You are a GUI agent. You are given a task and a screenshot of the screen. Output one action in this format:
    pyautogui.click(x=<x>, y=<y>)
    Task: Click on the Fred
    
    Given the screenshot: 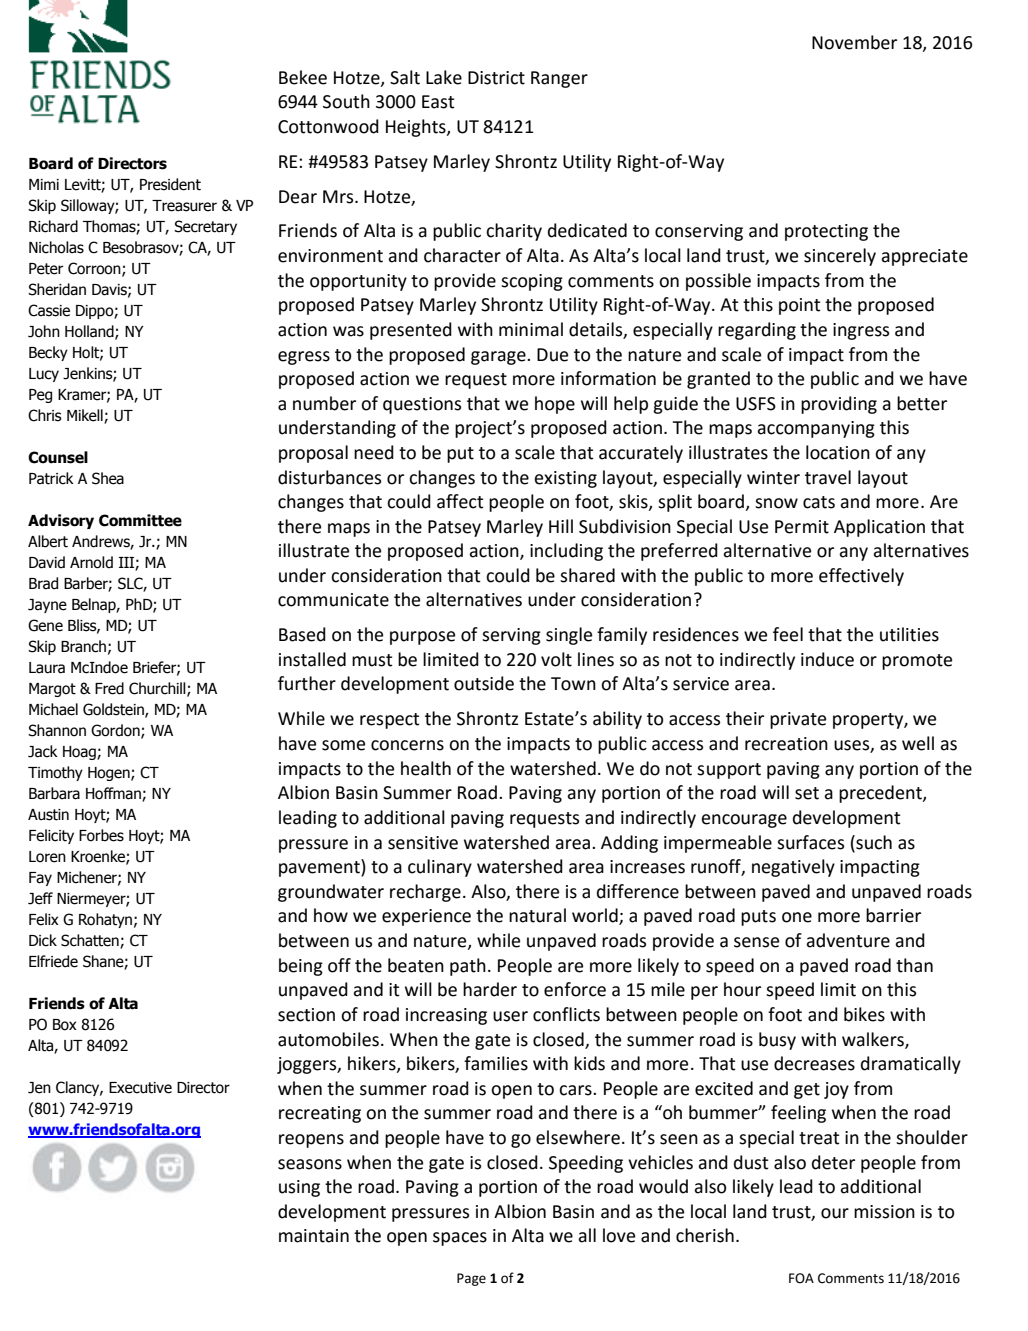 What is the action you would take?
    pyautogui.click(x=109, y=688)
